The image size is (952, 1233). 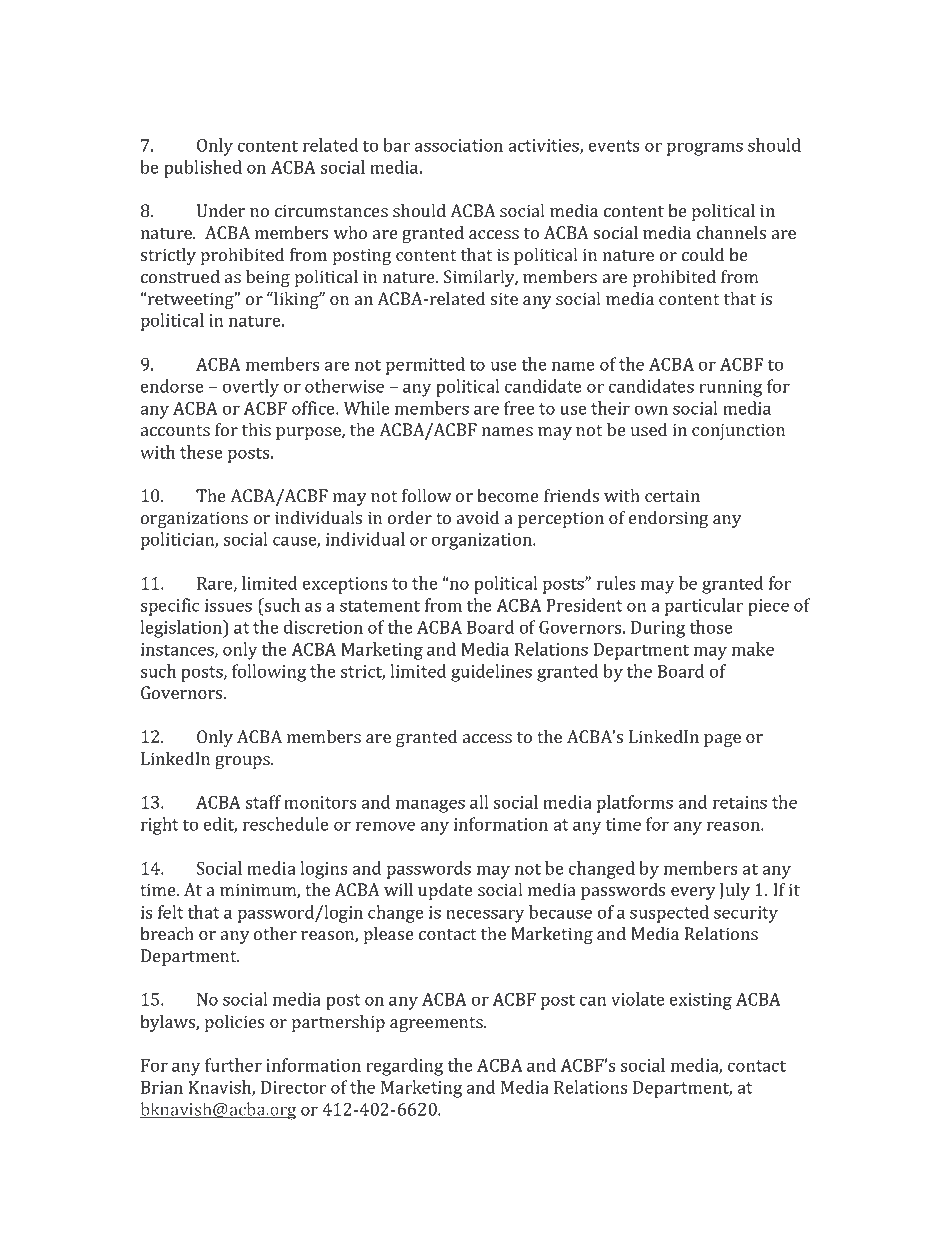 What do you see at coordinates (672, 495) in the screenshot?
I see `certain` at bounding box center [672, 495].
